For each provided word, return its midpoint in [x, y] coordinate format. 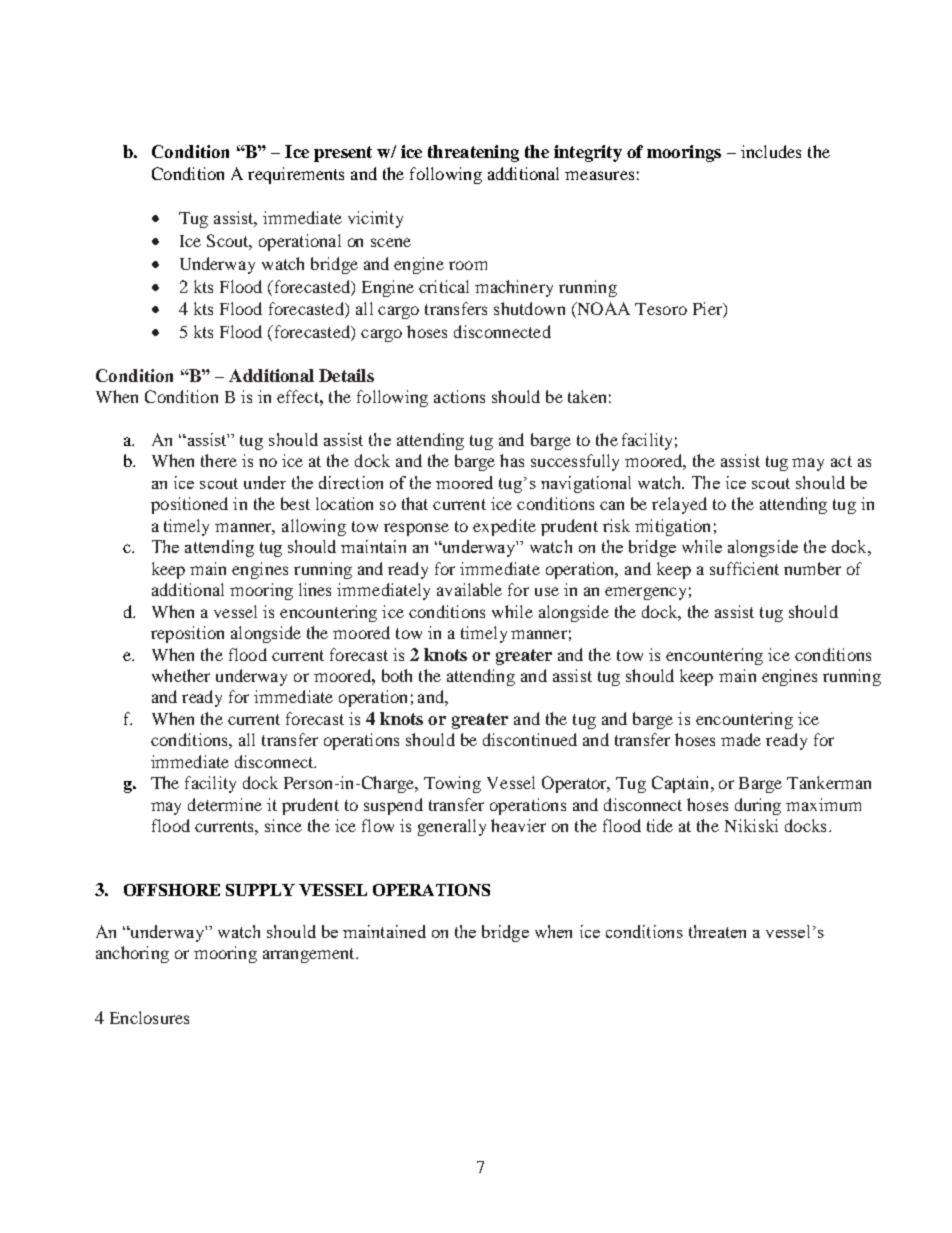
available [469, 589]
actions [459, 396]
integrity [588, 153]
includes [771, 151]
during [758, 806]
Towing [452, 784]
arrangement [310, 955]
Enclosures [149, 1017]
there [219, 460]
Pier [708, 310]
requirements [296, 175]
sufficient [744, 568]
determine [225, 804]
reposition [187, 634]
